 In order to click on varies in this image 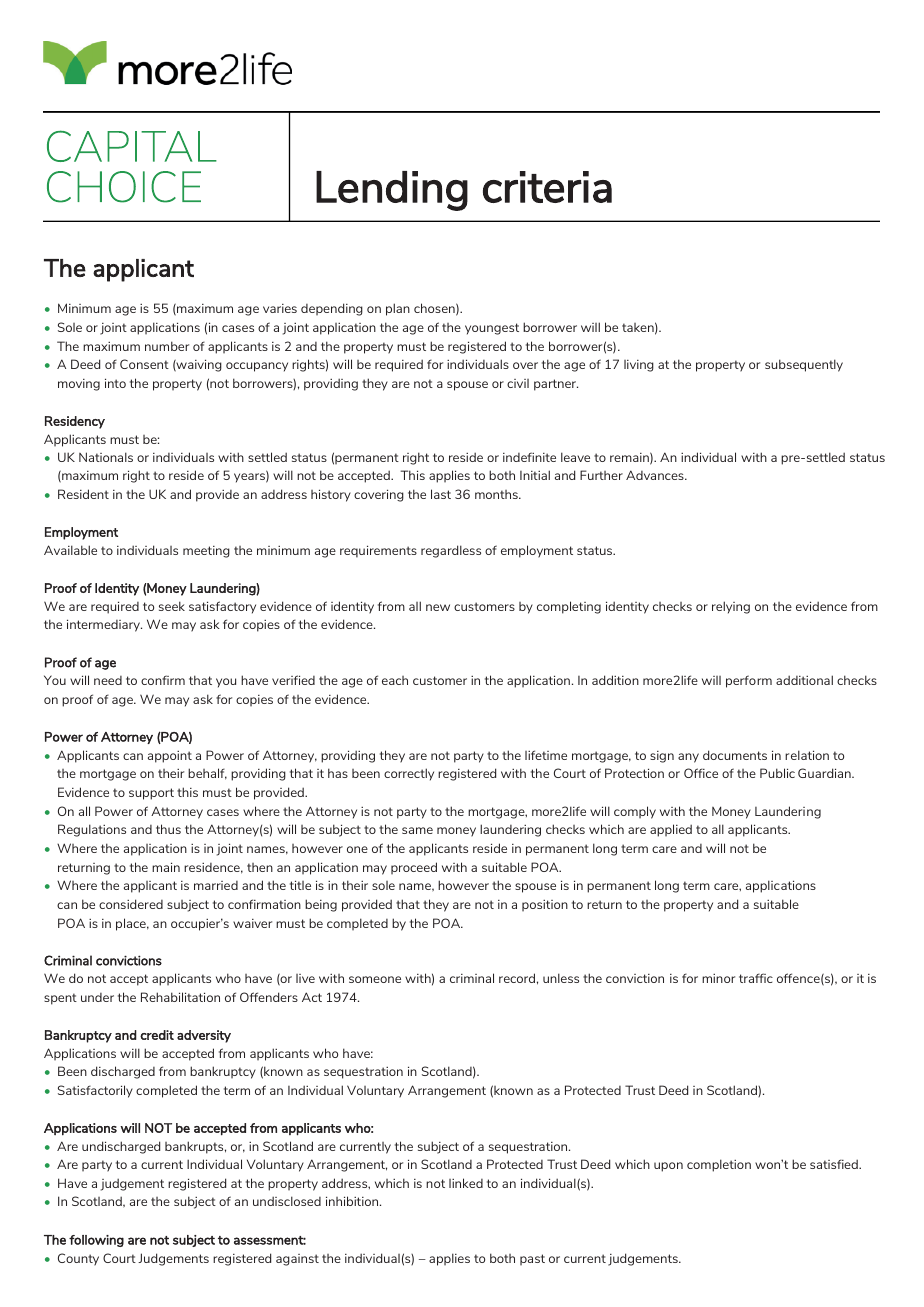, I will do `click(280, 308)`.
